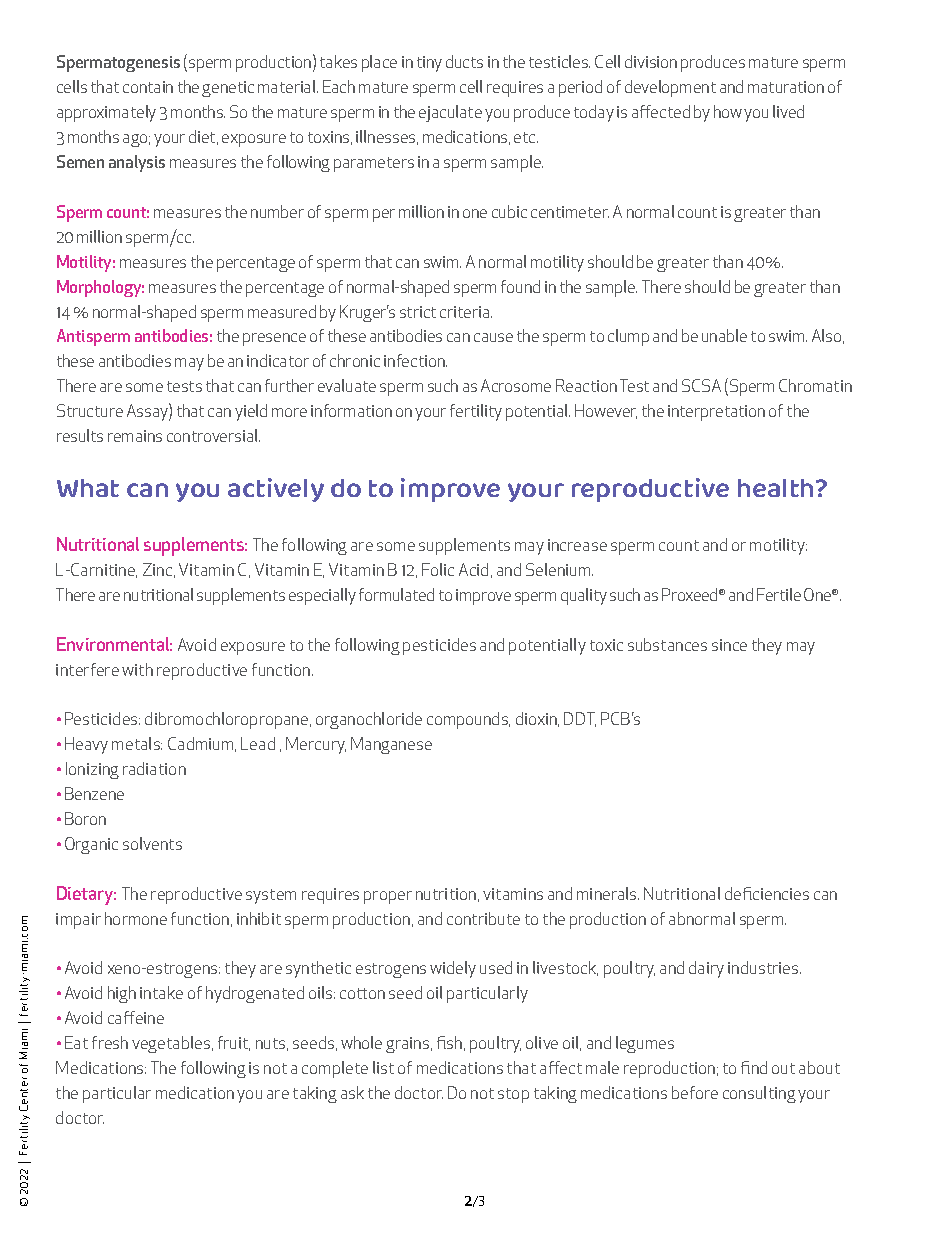  I want to click on Fertile, so click(779, 594).
